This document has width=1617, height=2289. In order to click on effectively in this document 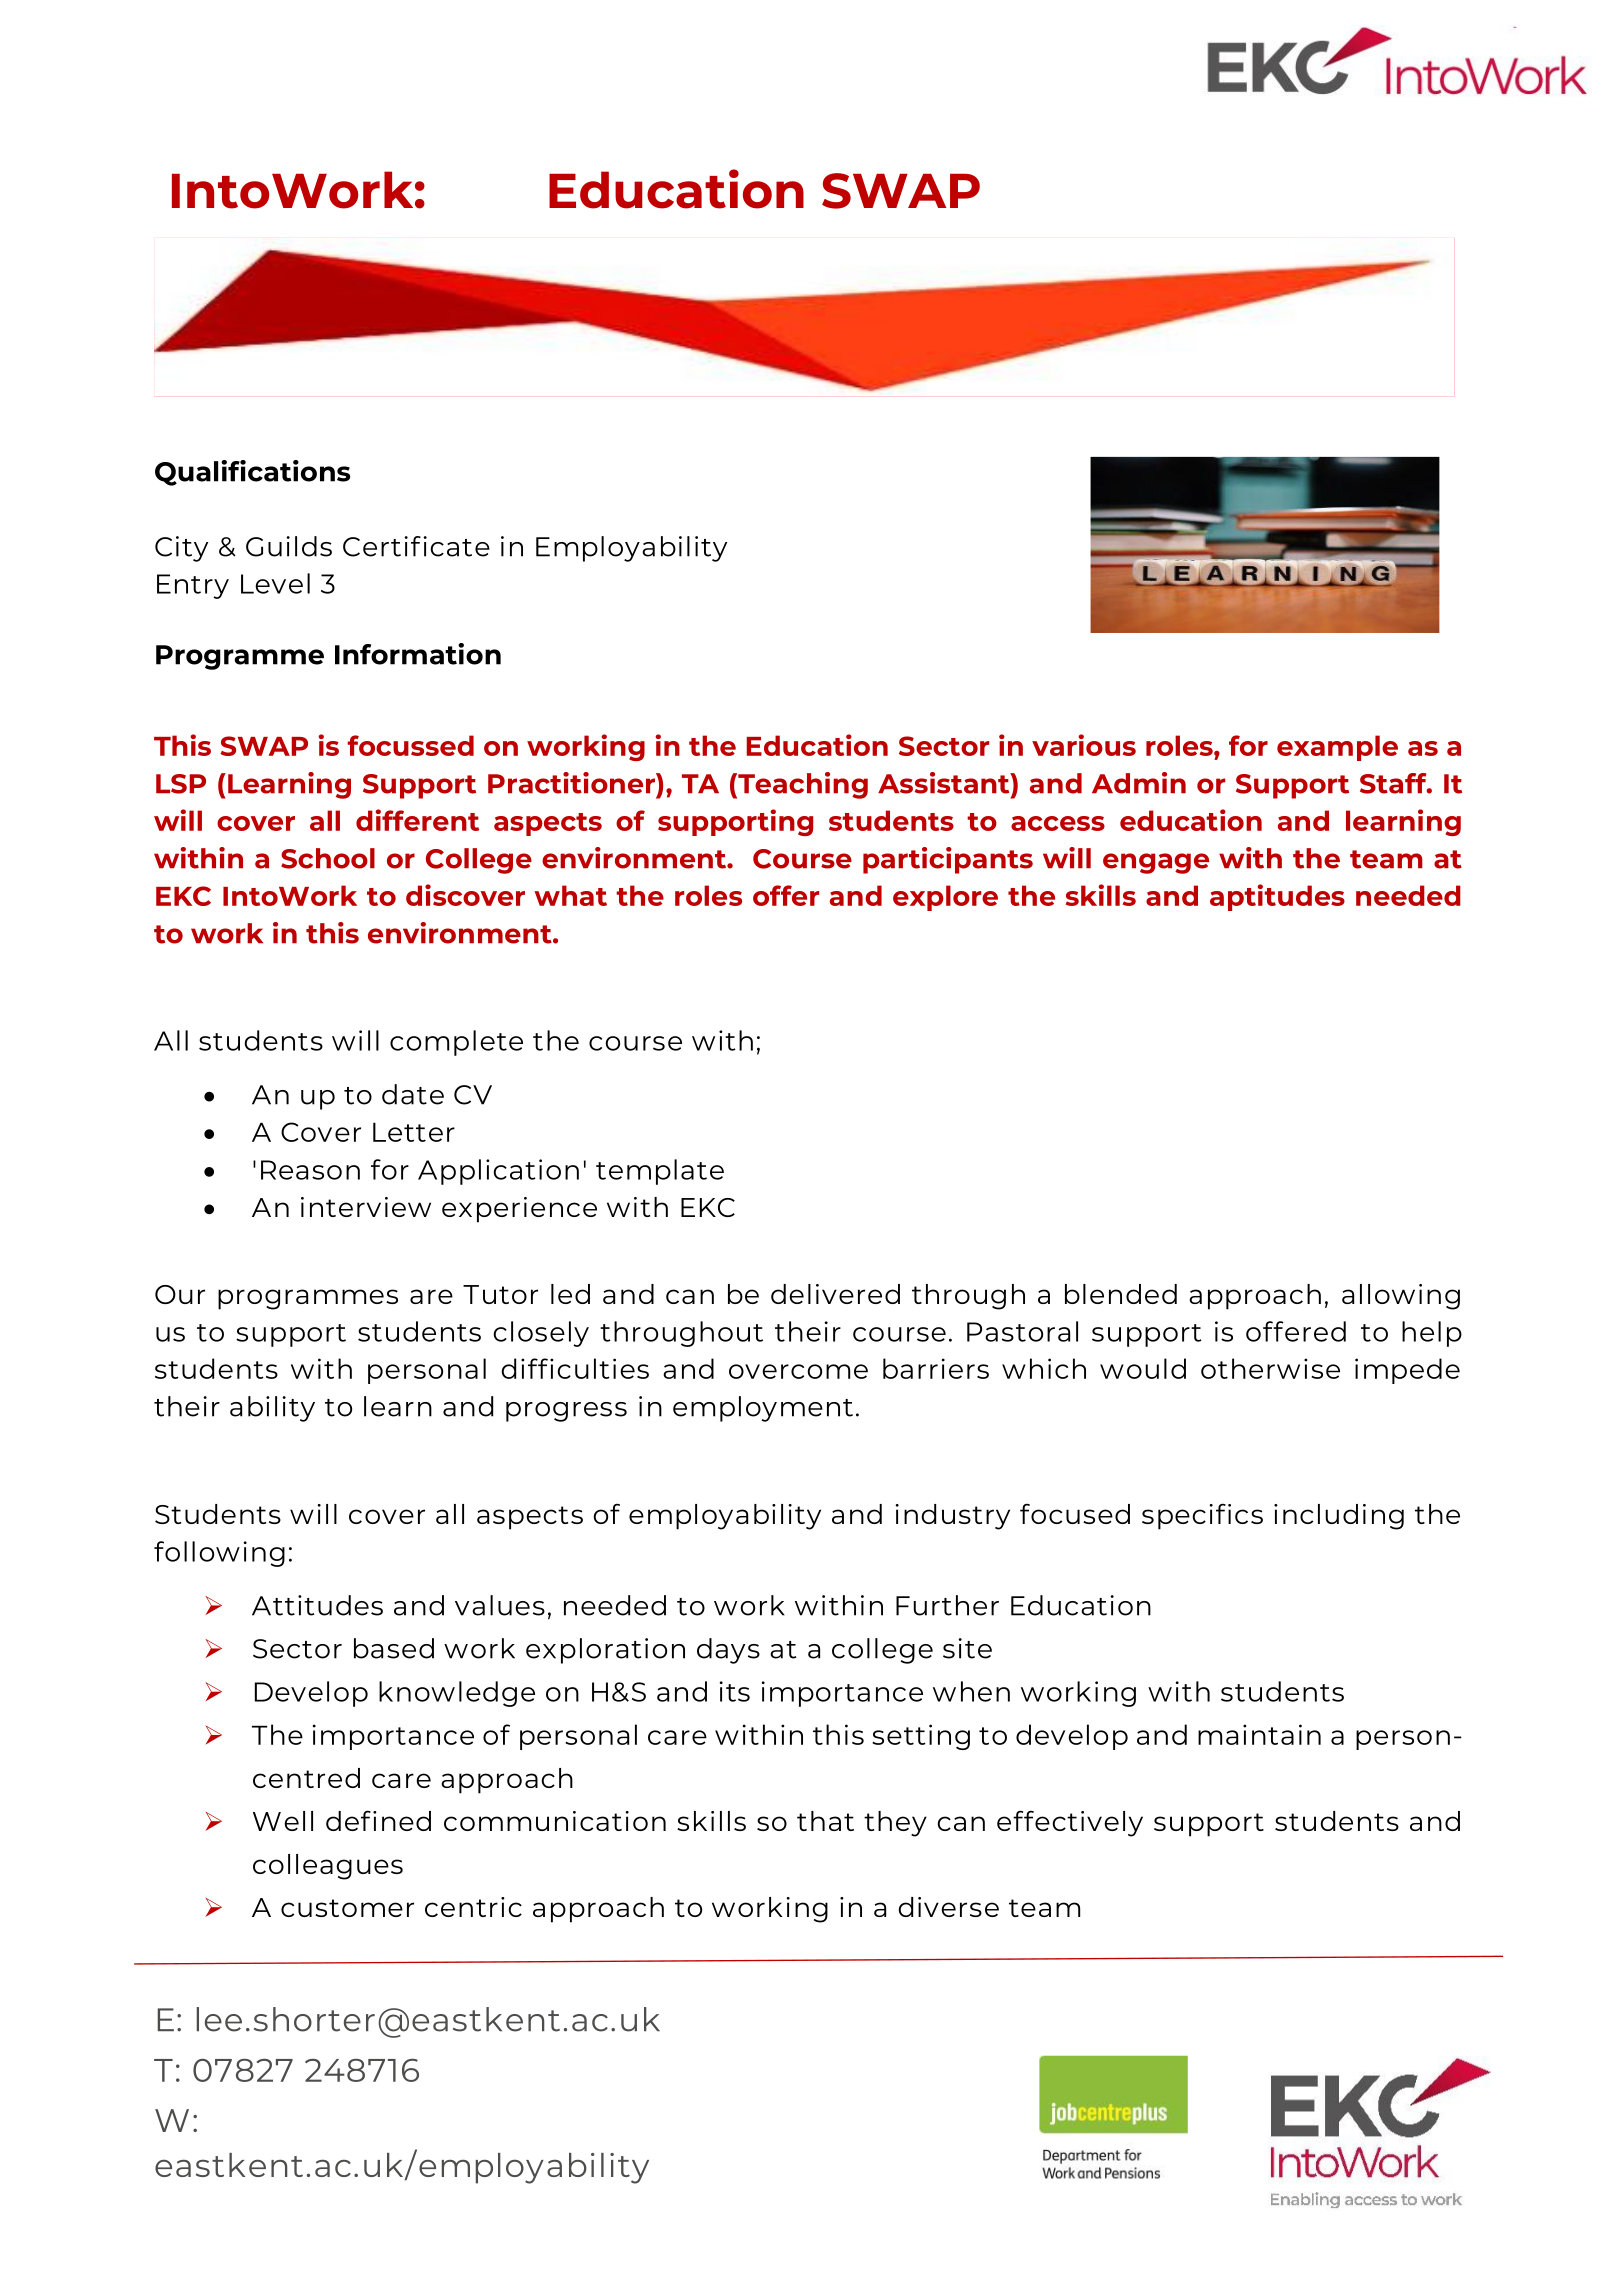, I will do `click(1070, 1823)`.
